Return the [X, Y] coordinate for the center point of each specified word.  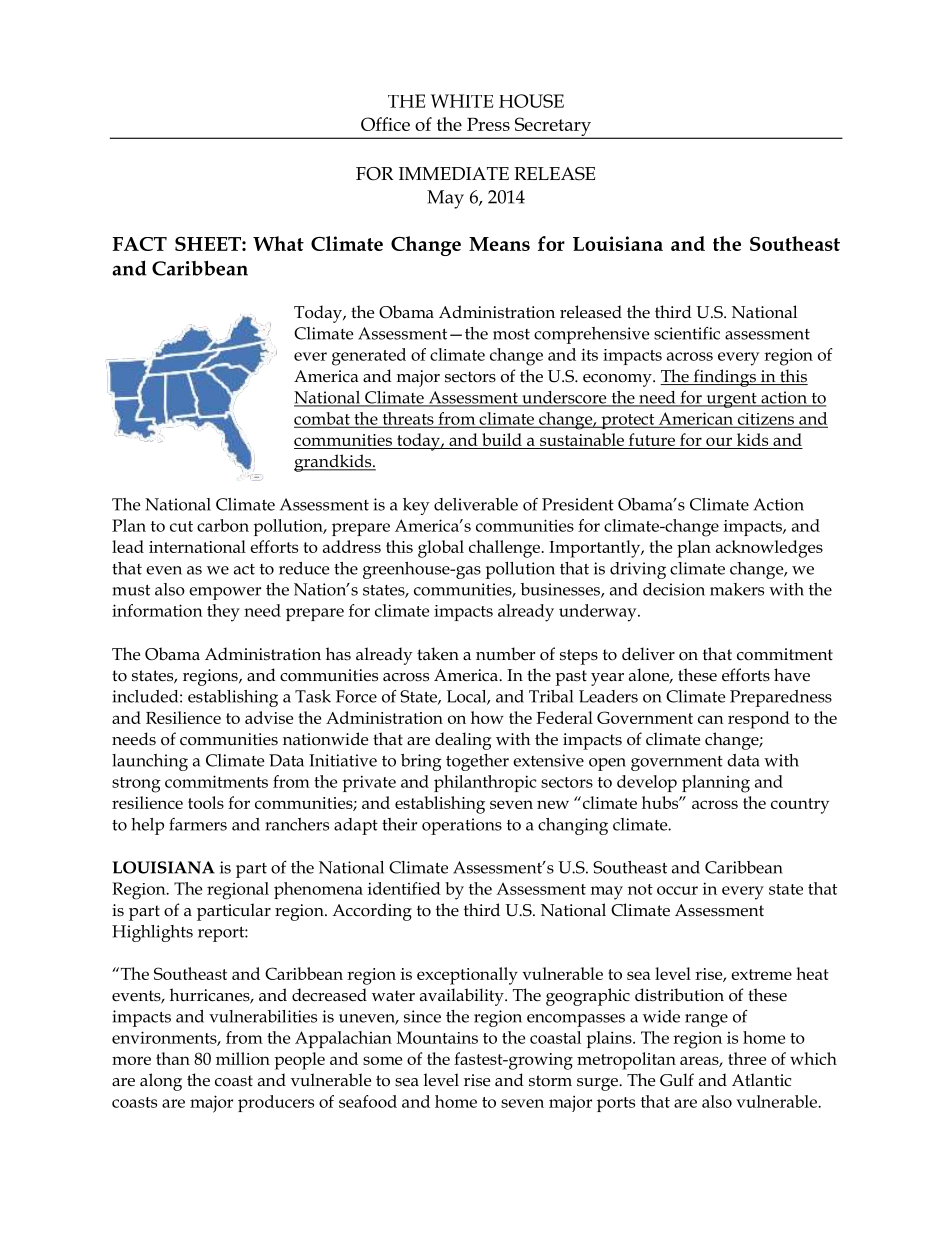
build [502, 441]
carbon [223, 525]
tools [206, 802]
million [243, 1058]
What [278, 243]
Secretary [553, 127]
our [719, 443]
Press [488, 124]
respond [759, 720]
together [477, 762]
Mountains [437, 1037]
